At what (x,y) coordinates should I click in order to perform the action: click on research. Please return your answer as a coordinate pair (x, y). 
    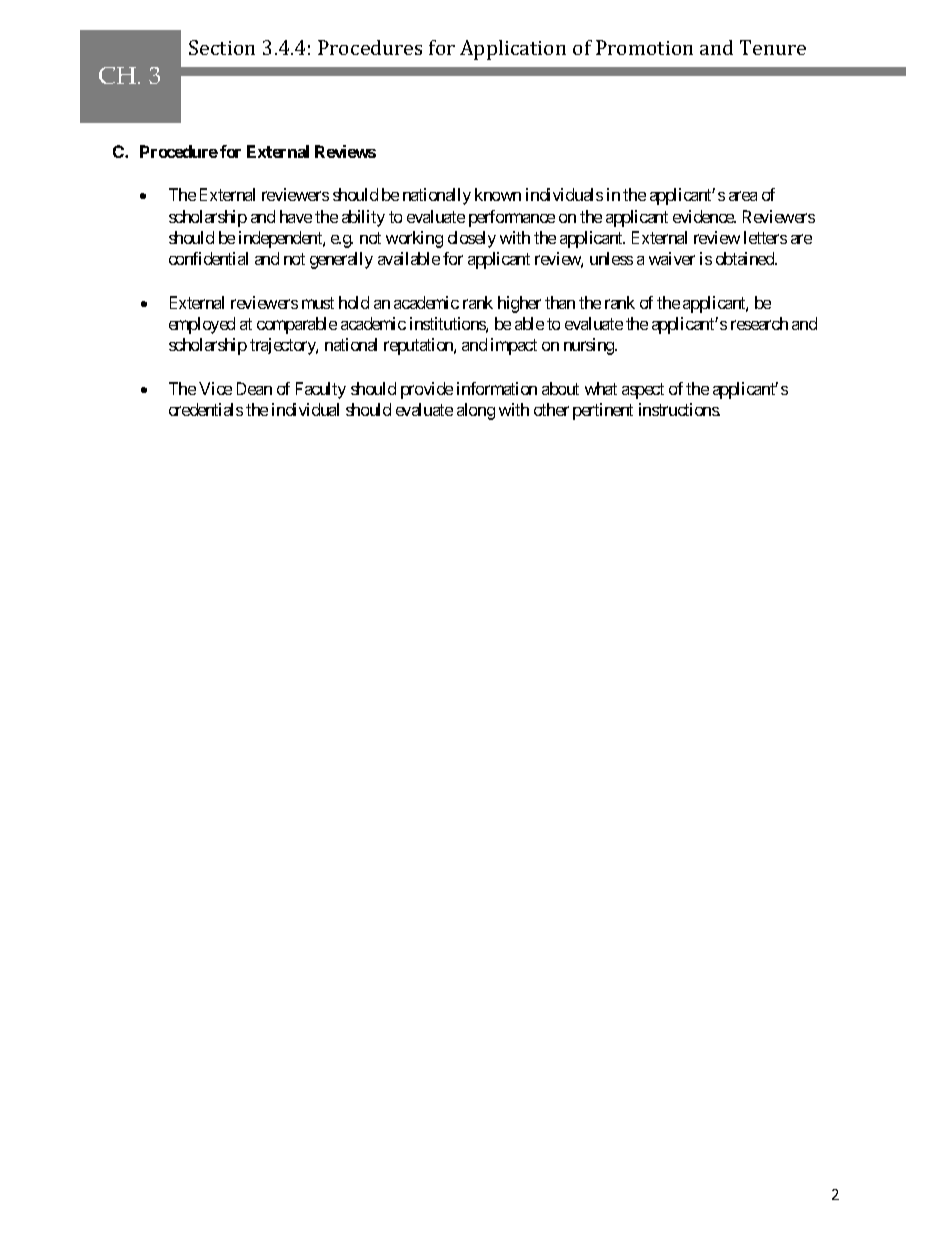
    Looking at the image, I should click on (759, 323).
